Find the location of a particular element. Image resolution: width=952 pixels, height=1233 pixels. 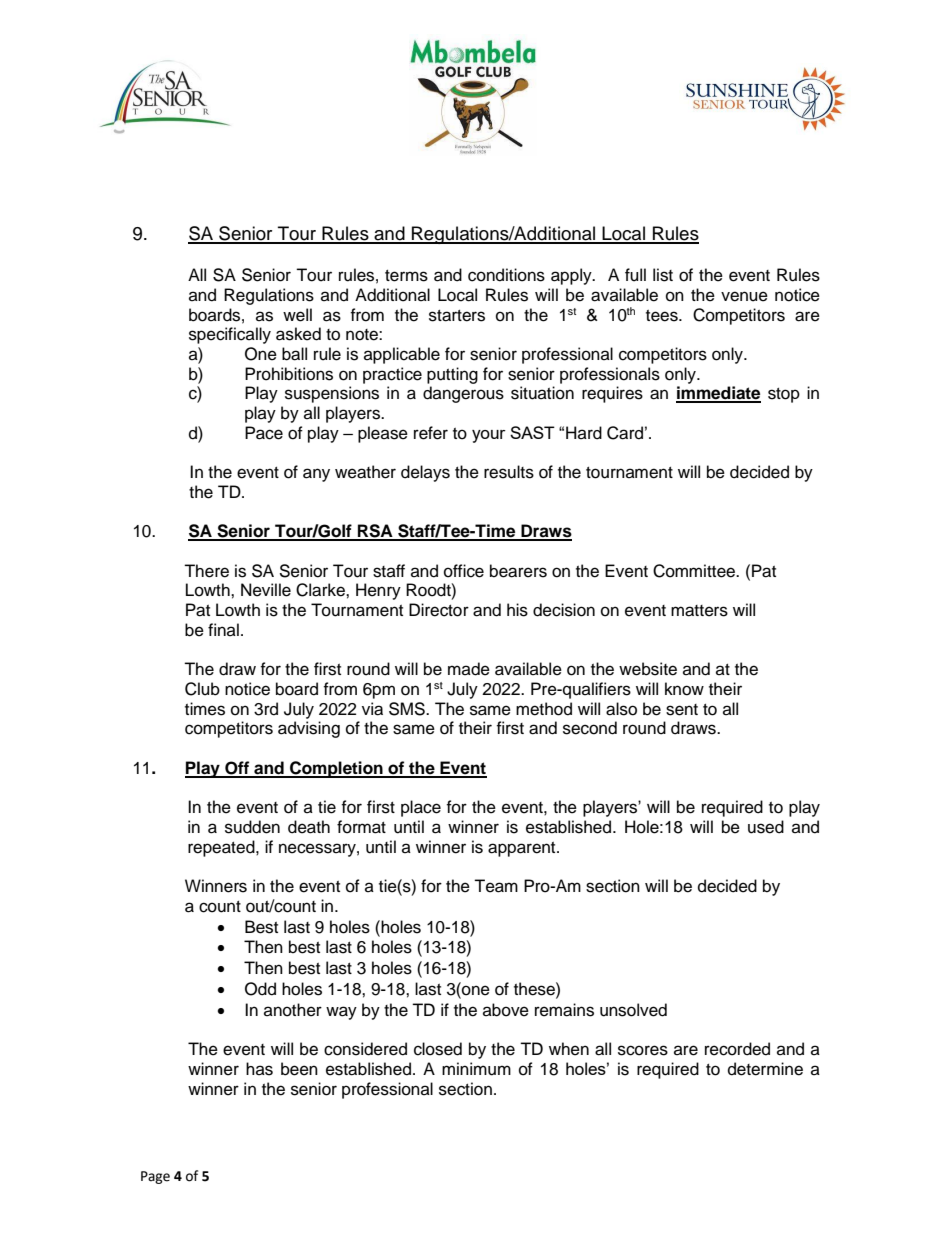

place is located at coordinates (421, 808).
